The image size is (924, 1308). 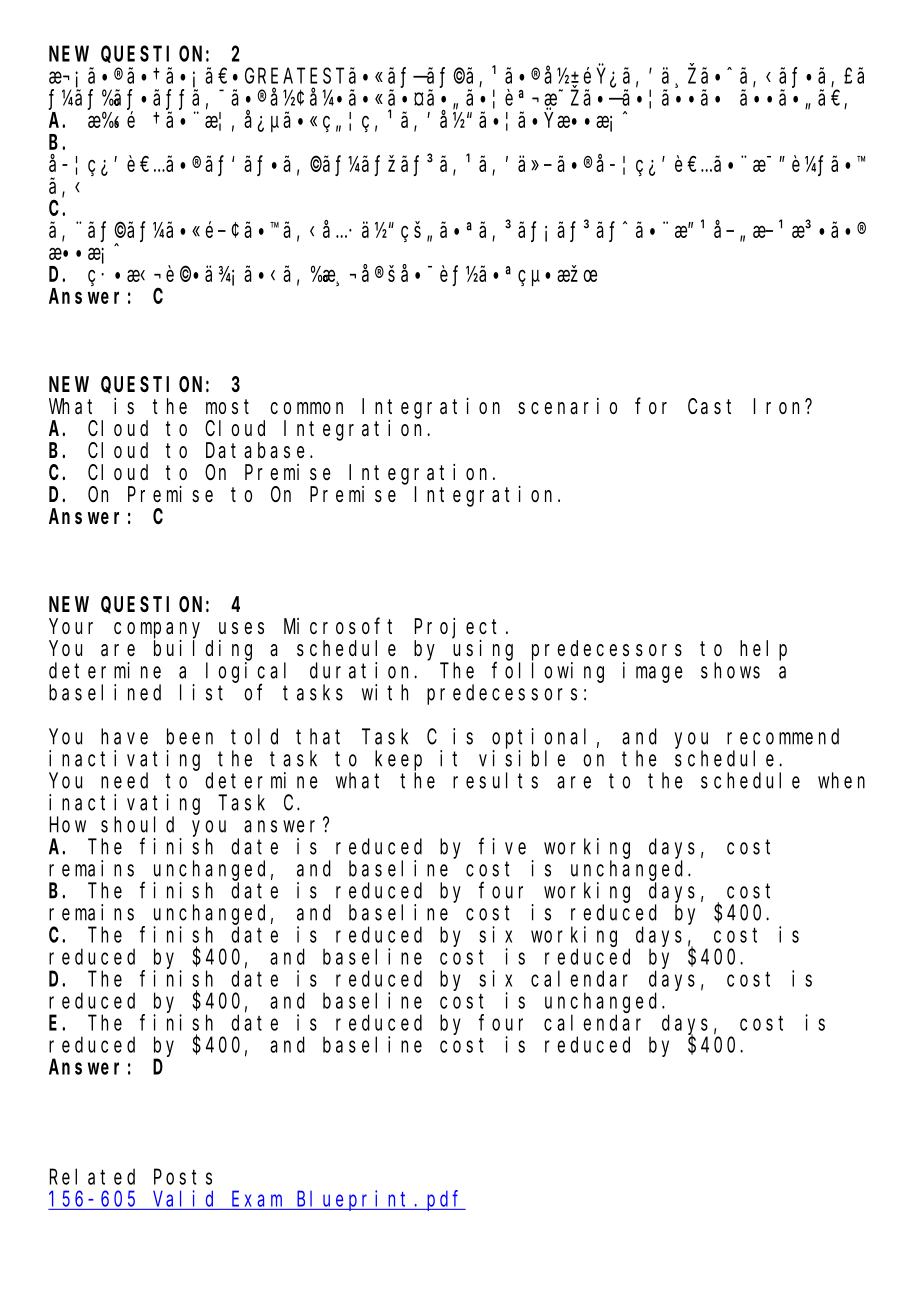 I want to click on using, so click(x=483, y=650).
